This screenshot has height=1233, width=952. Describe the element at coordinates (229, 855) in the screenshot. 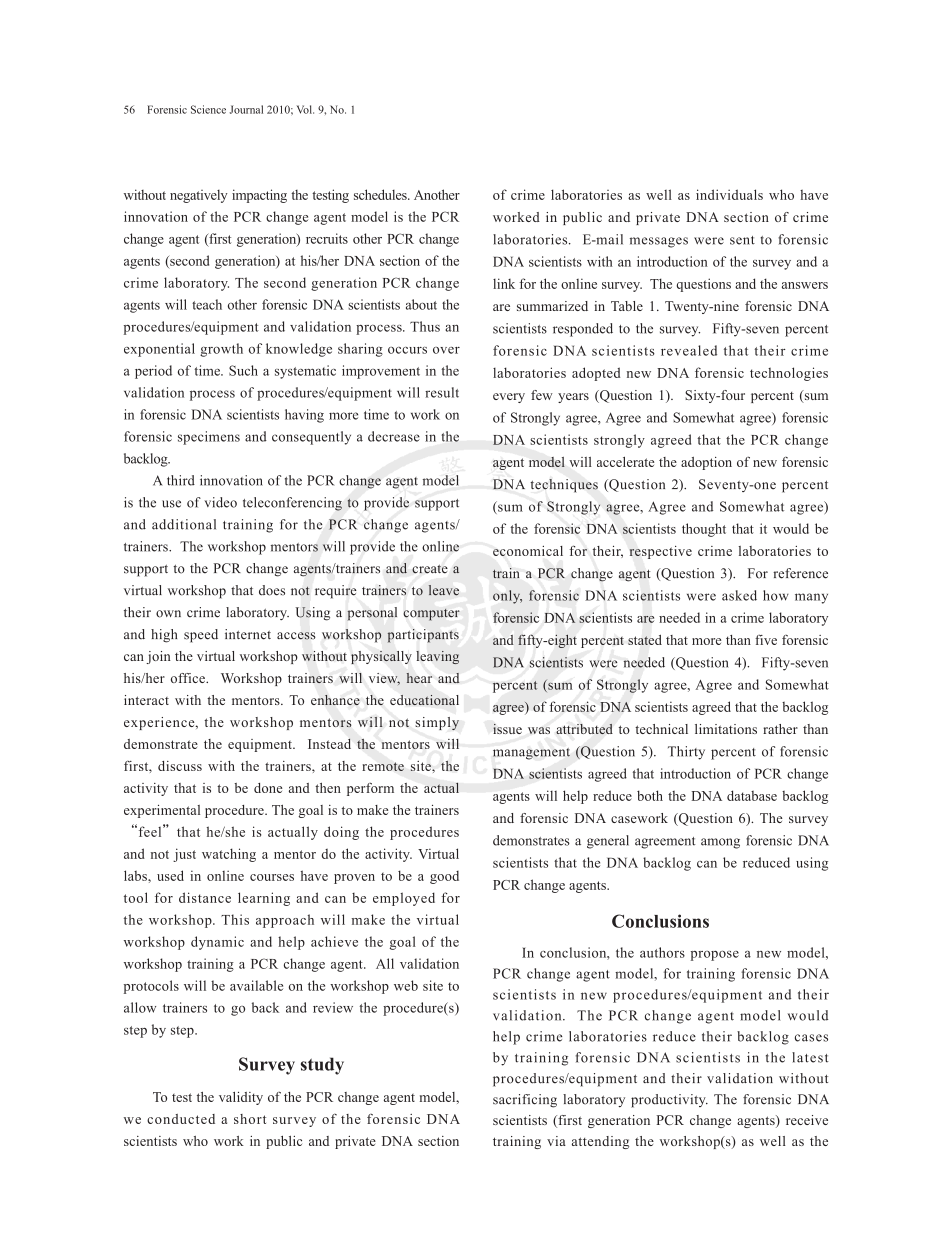

I see `watching` at that location.
